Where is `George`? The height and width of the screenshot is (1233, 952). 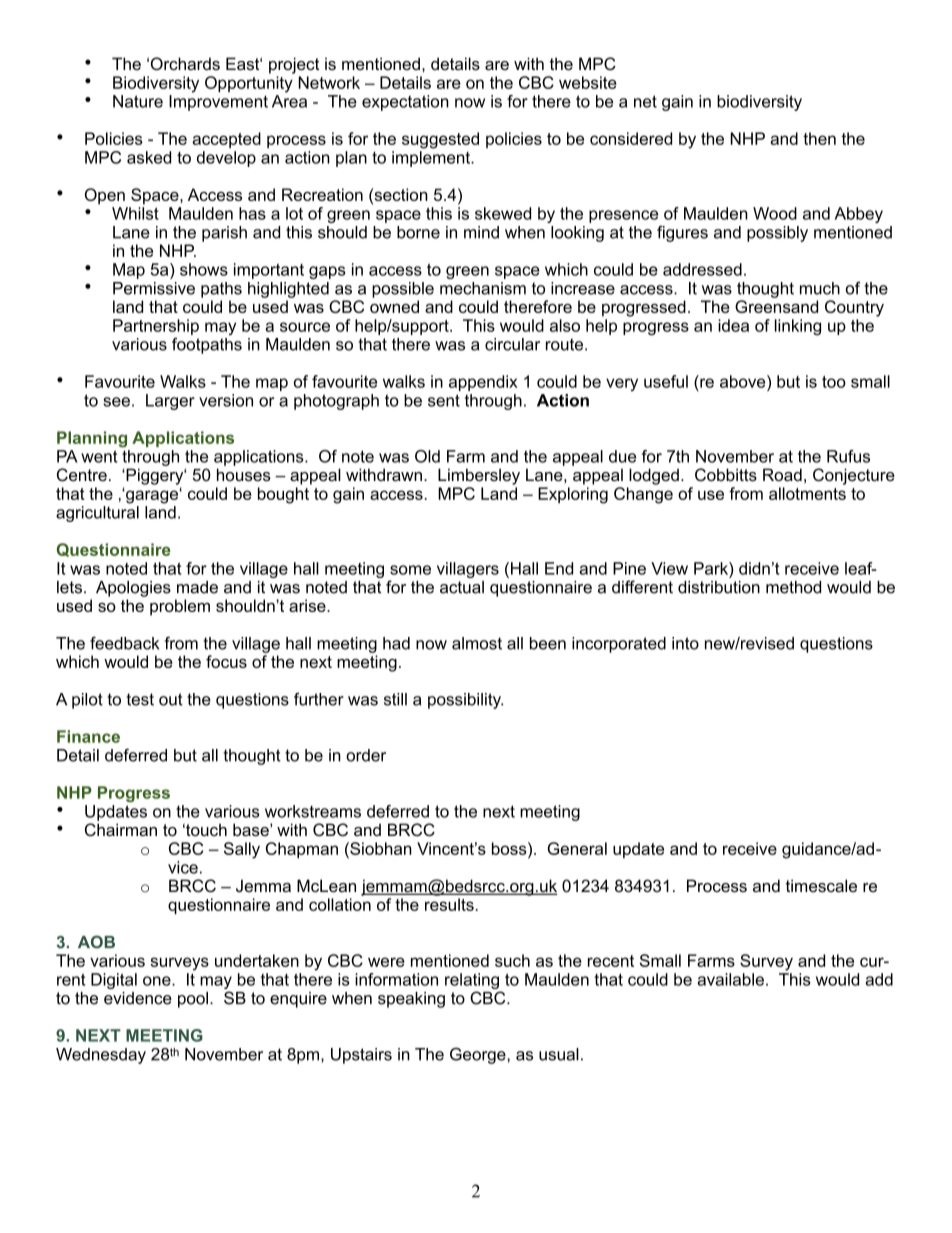 George is located at coordinates (479, 1056).
